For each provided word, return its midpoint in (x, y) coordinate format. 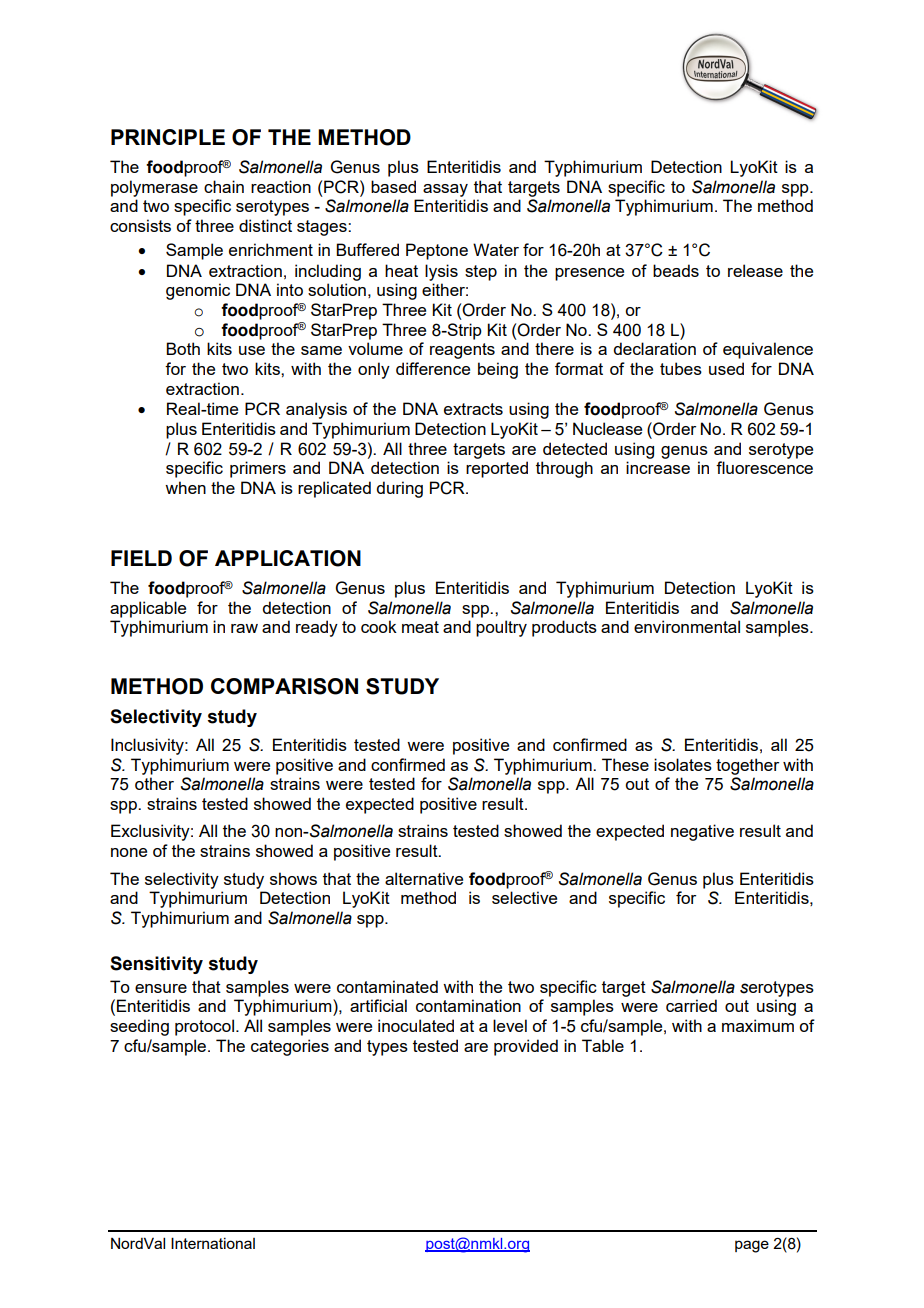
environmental (687, 626)
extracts (473, 409)
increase (658, 467)
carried (691, 1005)
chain (224, 186)
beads (676, 270)
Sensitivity (156, 965)
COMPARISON (284, 686)
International (213, 1243)
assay (445, 190)
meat (420, 627)
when (185, 487)
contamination (468, 1005)
